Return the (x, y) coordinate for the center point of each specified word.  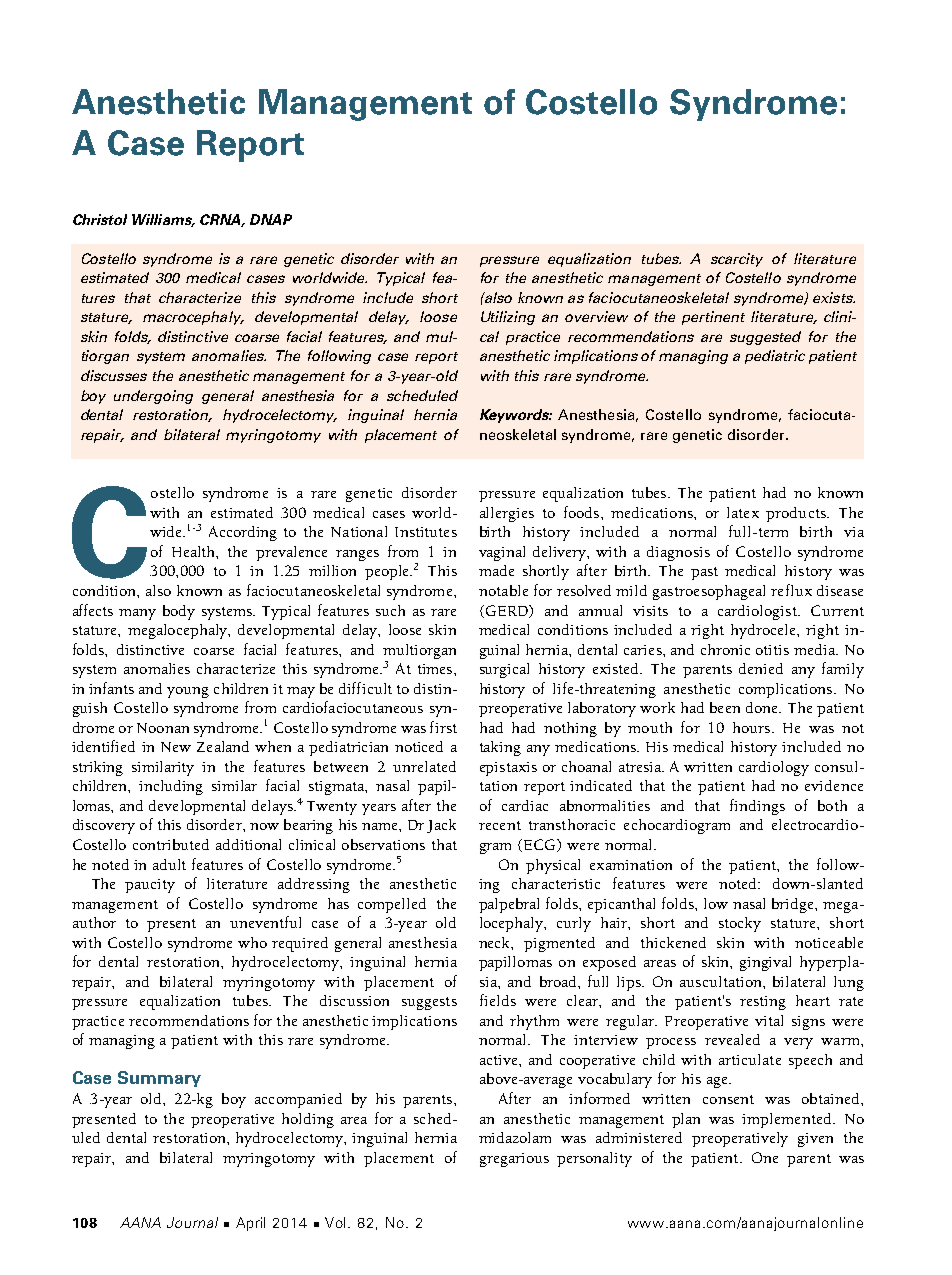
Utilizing (508, 318)
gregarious (514, 1160)
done (763, 707)
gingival (765, 963)
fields (498, 1000)
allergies (507, 514)
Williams (163, 220)
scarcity (737, 260)
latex (743, 512)
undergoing (153, 397)
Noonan (163, 728)
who (252, 942)
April (250, 1224)
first (443, 727)
